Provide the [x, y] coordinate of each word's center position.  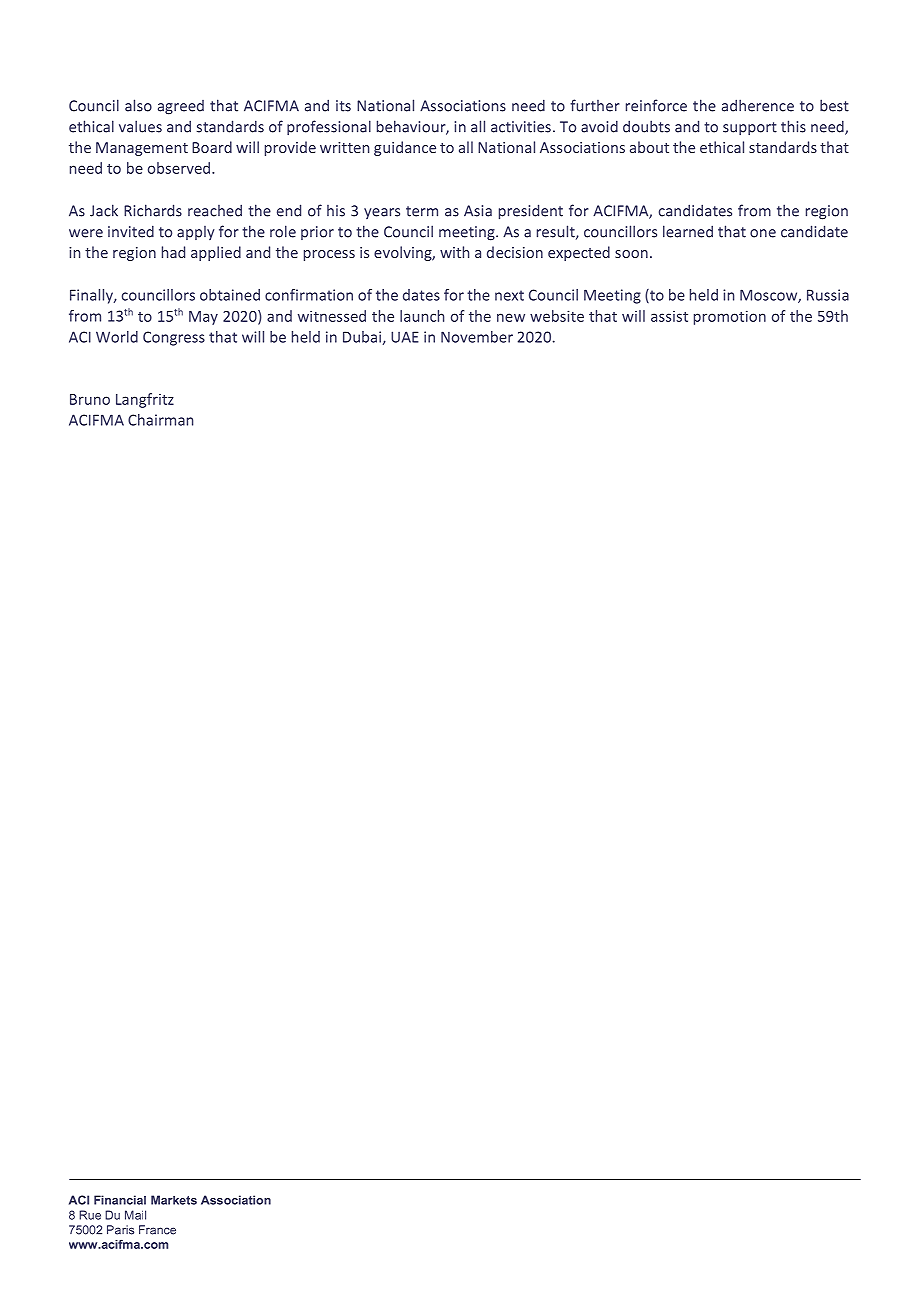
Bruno [90, 399]
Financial [120, 1200]
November [477, 337]
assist [669, 316]
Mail [135, 1215]
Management [142, 149]
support [750, 128]
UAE [405, 337]
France [157, 1230]
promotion [730, 317]
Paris [120, 1230]
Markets [174, 1200]
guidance [405, 148]
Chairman [160, 420]
